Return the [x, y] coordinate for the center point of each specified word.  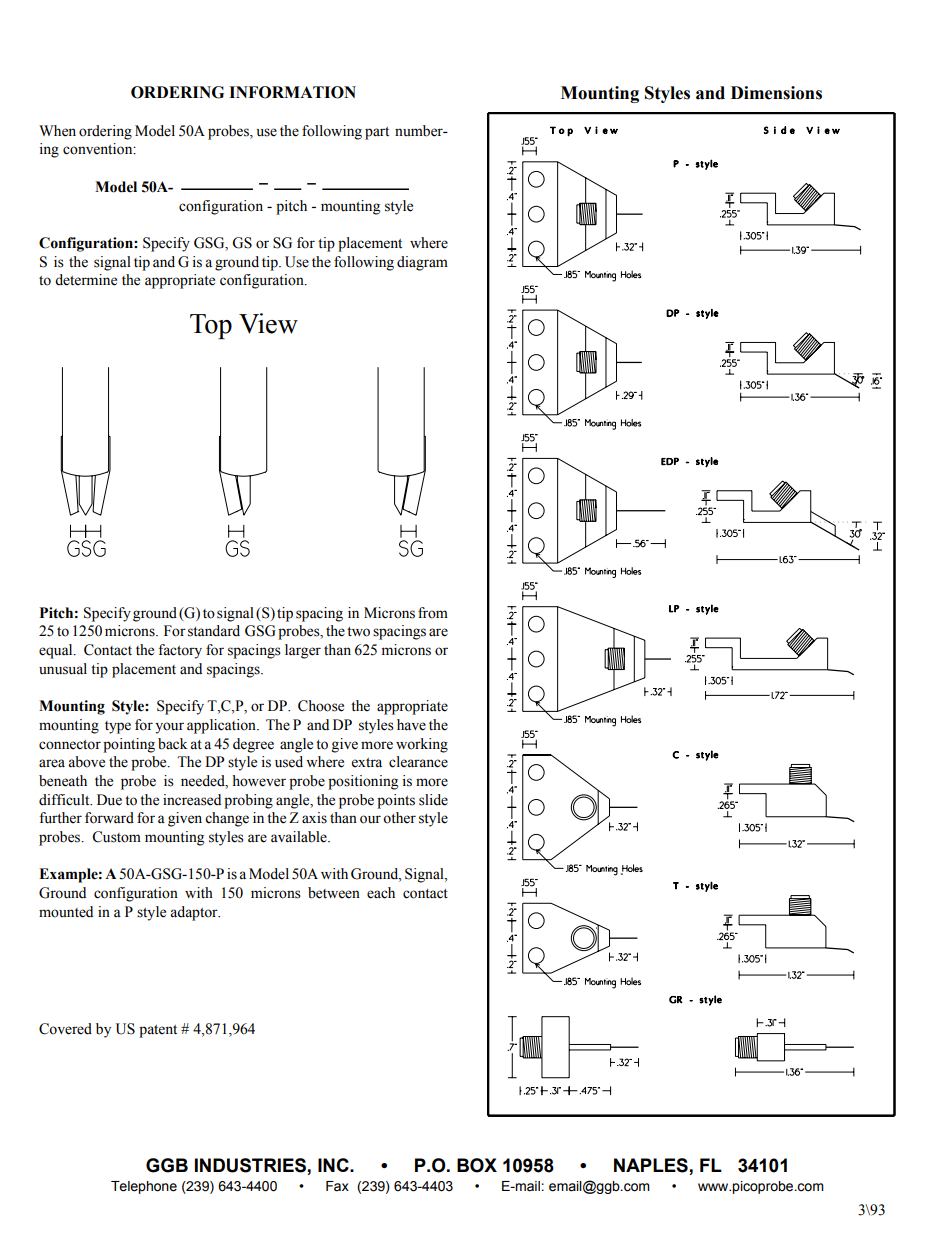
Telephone [144, 1187]
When [57, 131]
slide [433, 800]
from [433, 613]
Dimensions [776, 93]
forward [109, 818]
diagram [422, 263]
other [399, 818]
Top [211, 326]
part [377, 133]
